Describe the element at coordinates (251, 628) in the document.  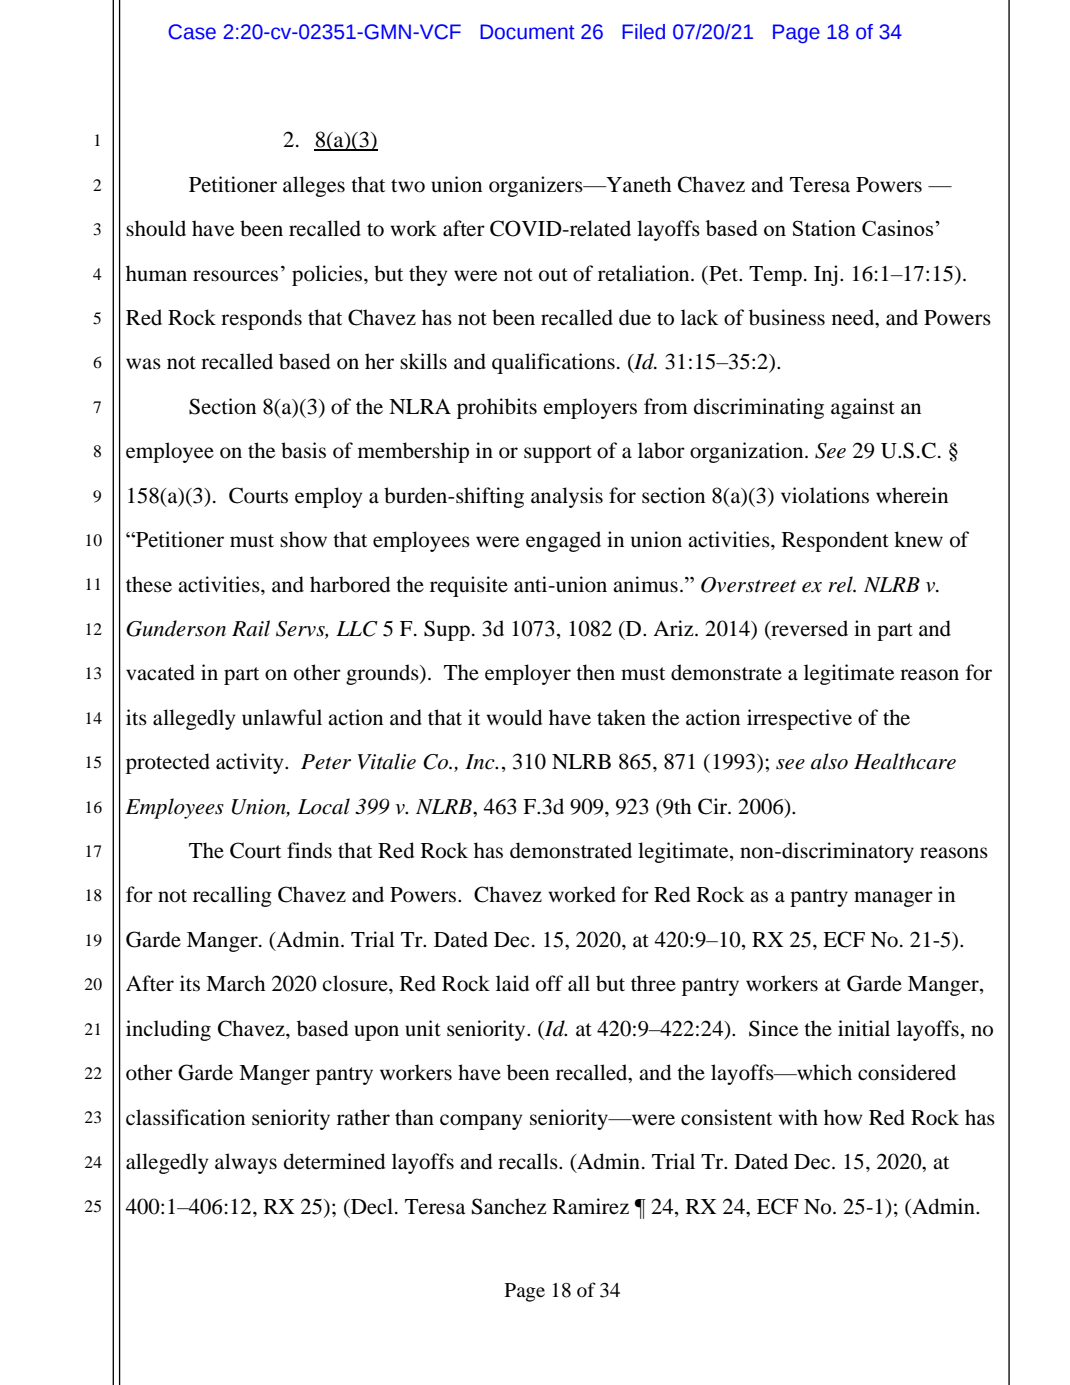
I see `Rail` at that location.
